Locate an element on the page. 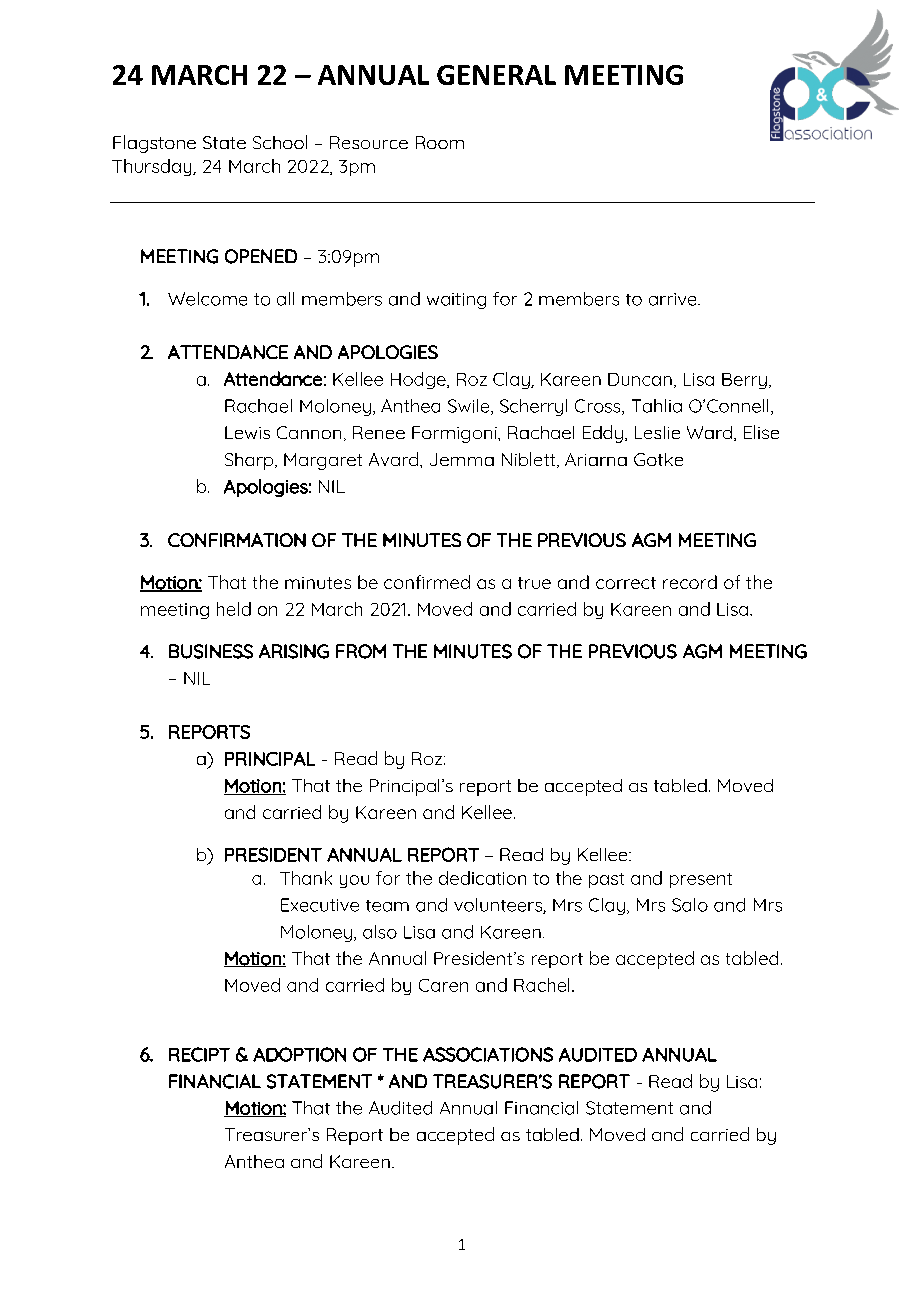  record is located at coordinates (690, 582).
